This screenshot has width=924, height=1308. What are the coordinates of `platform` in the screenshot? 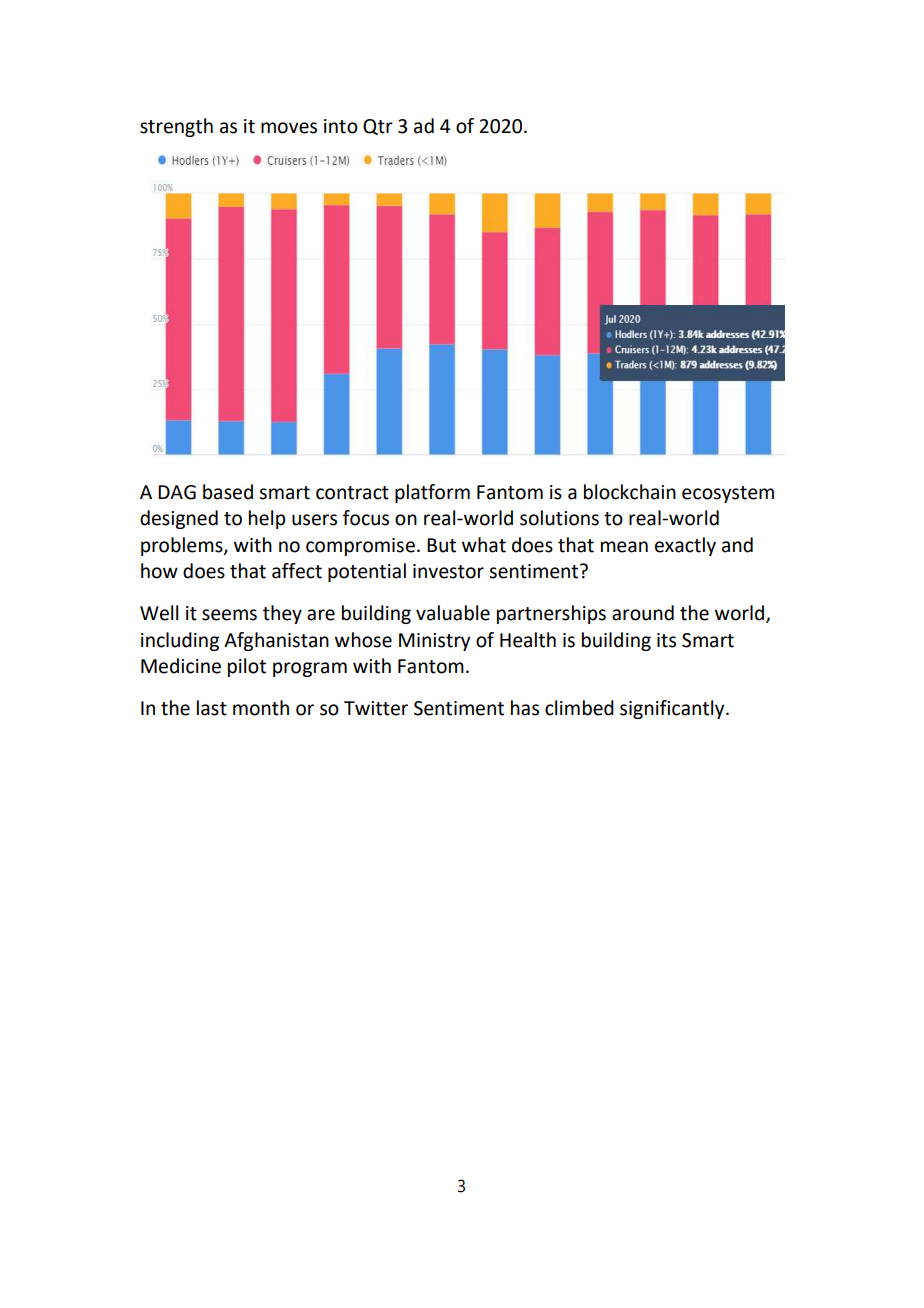 It's located at (432, 493).
